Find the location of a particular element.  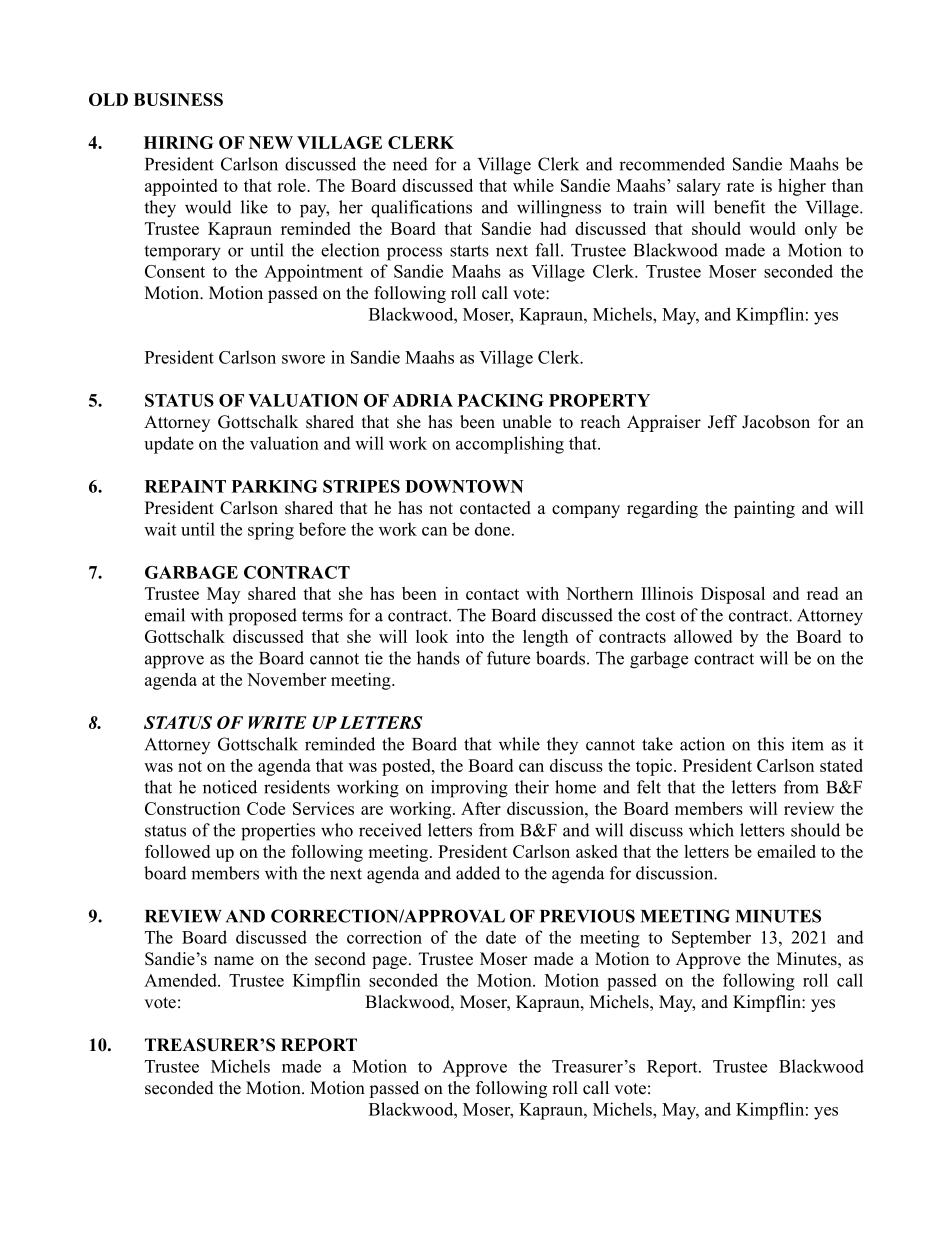

page is located at coordinates (389, 962).
